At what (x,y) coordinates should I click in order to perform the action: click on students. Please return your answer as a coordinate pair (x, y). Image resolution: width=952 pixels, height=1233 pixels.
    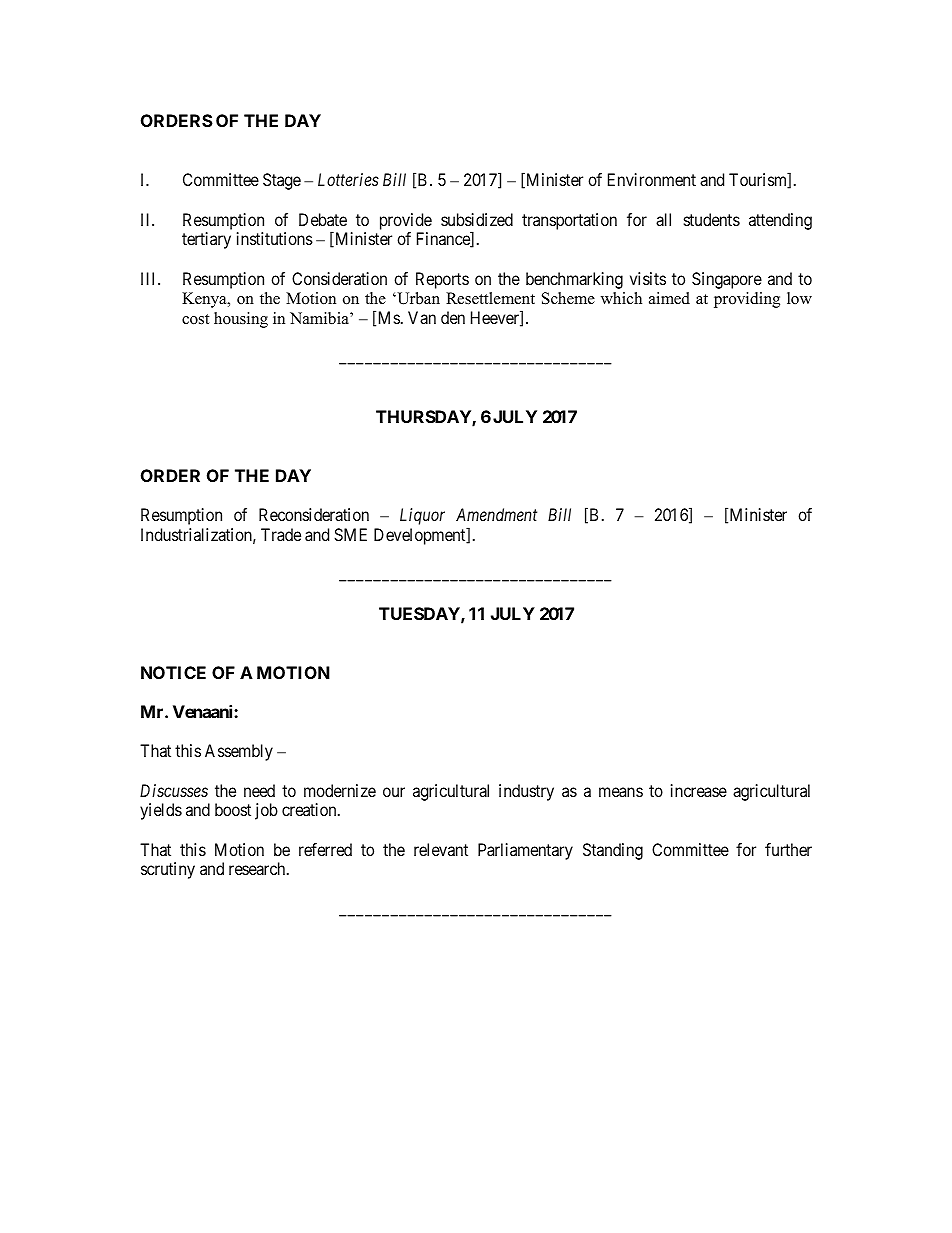
    Looking at the image, I should click on (712, 219).
